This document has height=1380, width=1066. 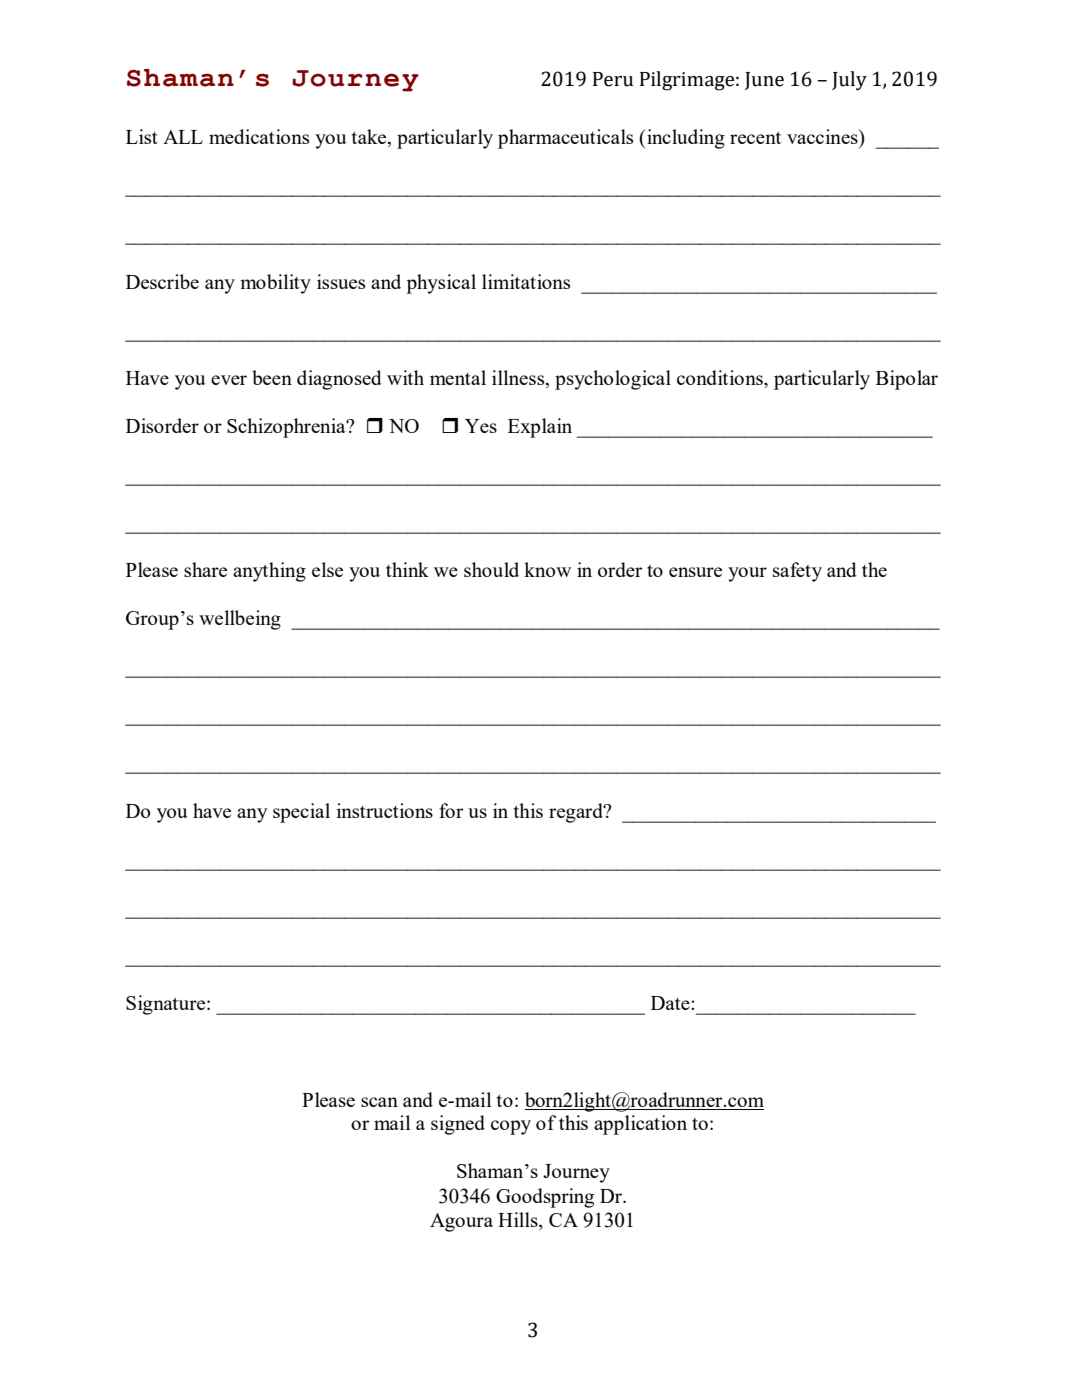 What do you see at coordinates (451, 810) in the document?
I see `for` at bounding box center [451, 810].
